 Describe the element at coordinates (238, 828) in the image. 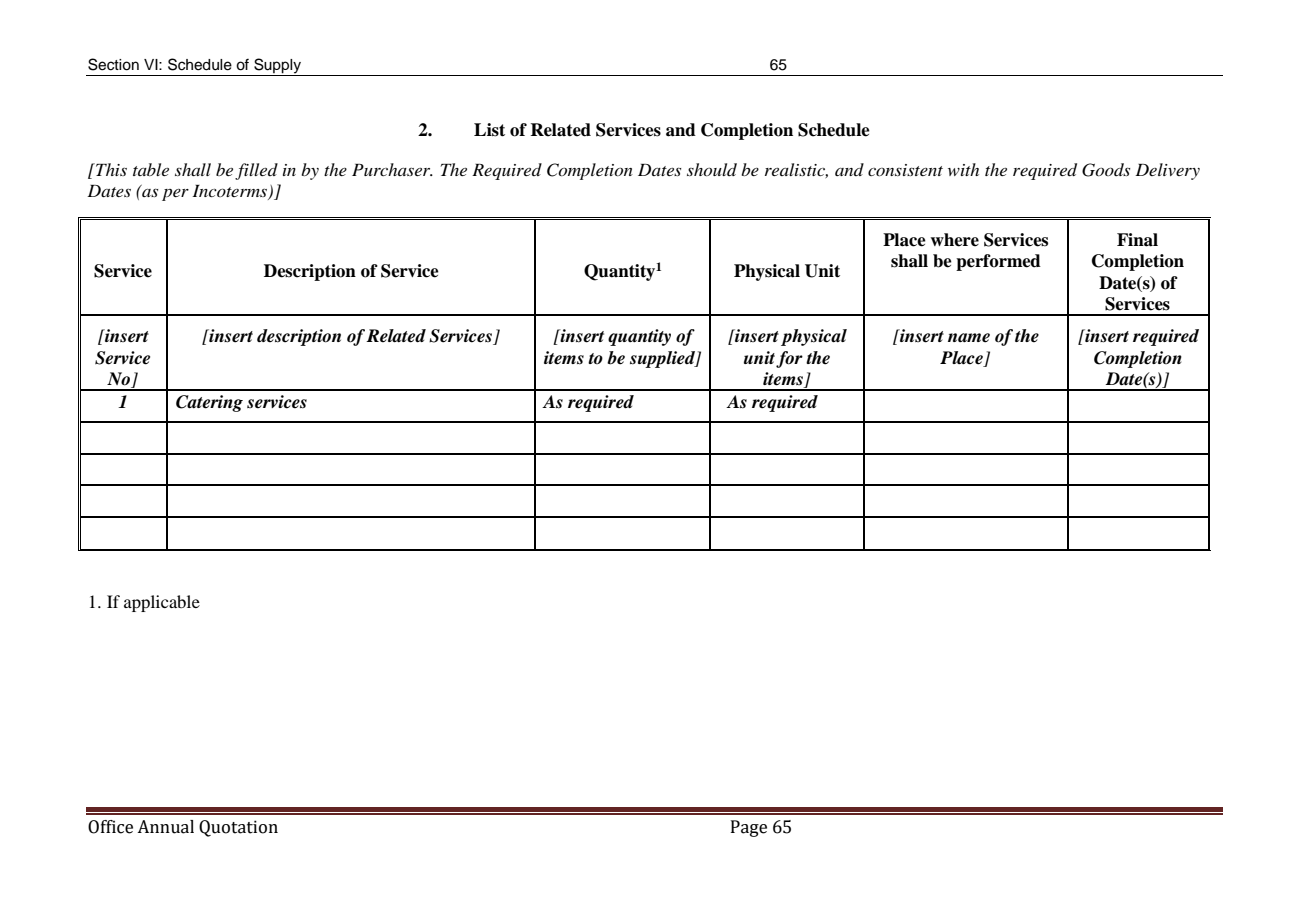

I see `Quotation` at that location.
